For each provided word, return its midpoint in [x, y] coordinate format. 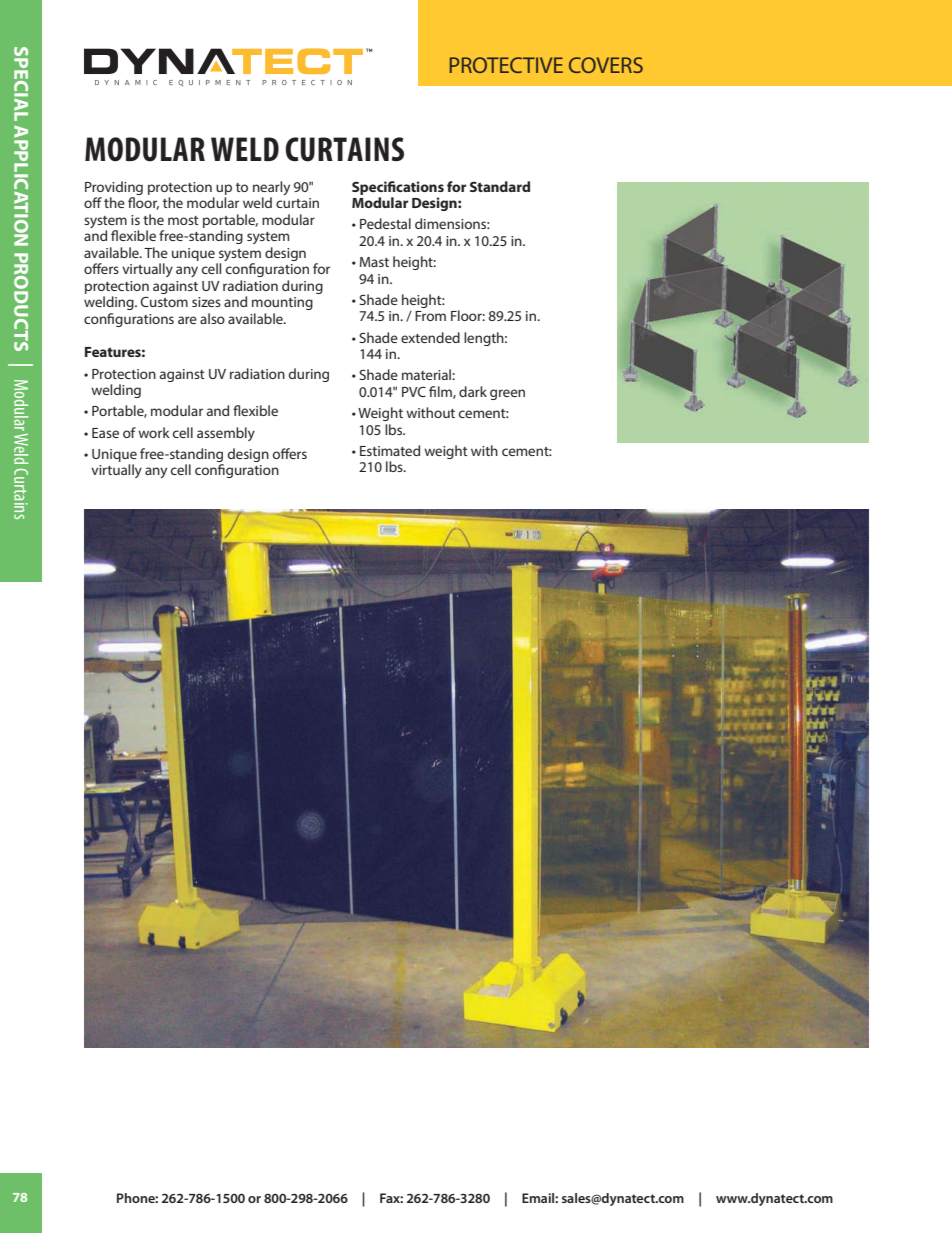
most [183, 220]
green [507, 394]
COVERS [606, 65]
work [154, 432]
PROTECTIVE [506, 65]
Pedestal [385, 223]
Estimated [390, 450]
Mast [374, 262]
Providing [114, 188]
